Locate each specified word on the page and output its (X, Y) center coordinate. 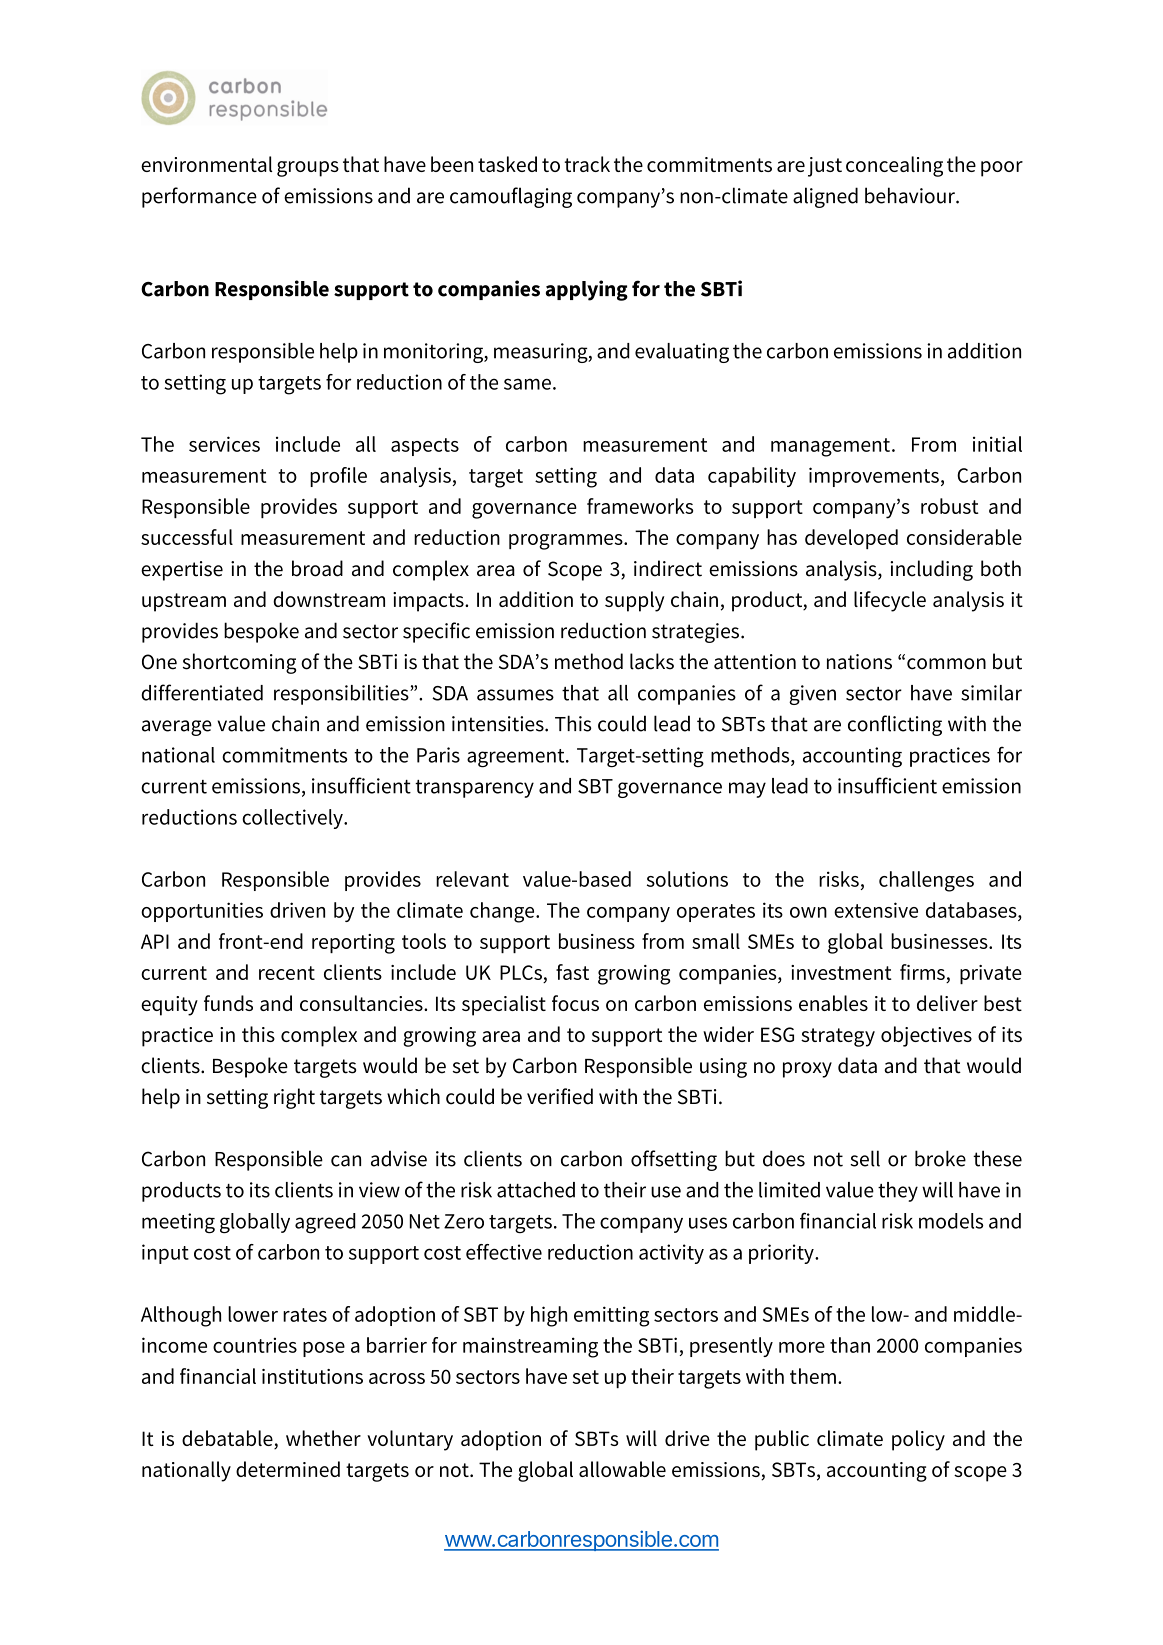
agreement (517, 758)
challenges (926, 881)
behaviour (911, 195)
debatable (228, 1439)
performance (199, 197)
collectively (293, 819)
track (587, 164)
